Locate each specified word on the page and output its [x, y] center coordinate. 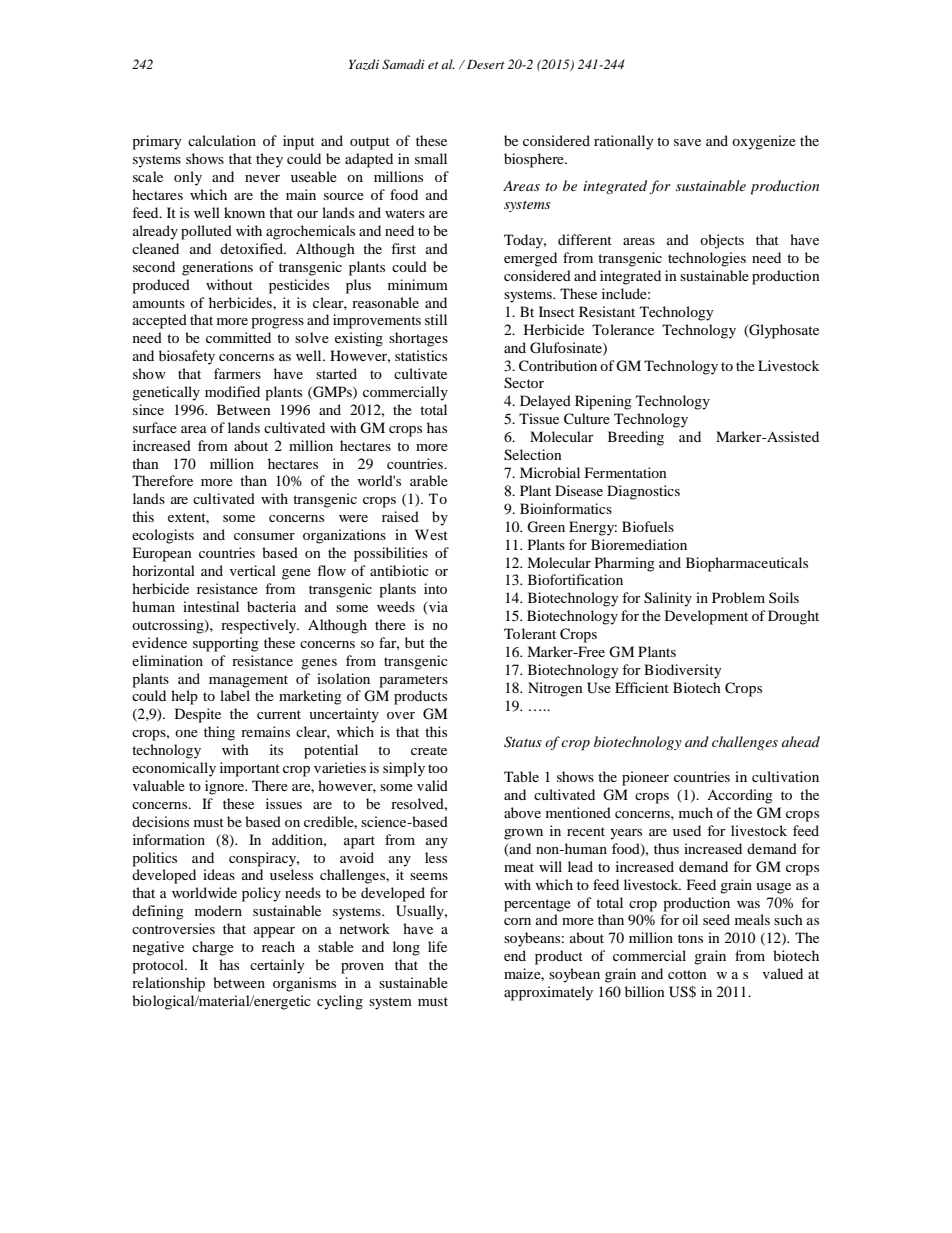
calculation [222, 140]
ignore [226, 787]
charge [213, 948]
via [438, 606]
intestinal [211, 606]
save [687, 142]
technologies [707, 259]
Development [706, 617]
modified [232, 391]
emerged [530, 259]
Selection [533, 455]
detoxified [252, 248]
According [740, 796]
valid [432, 785]
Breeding [636, 438]
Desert [486, 64]
